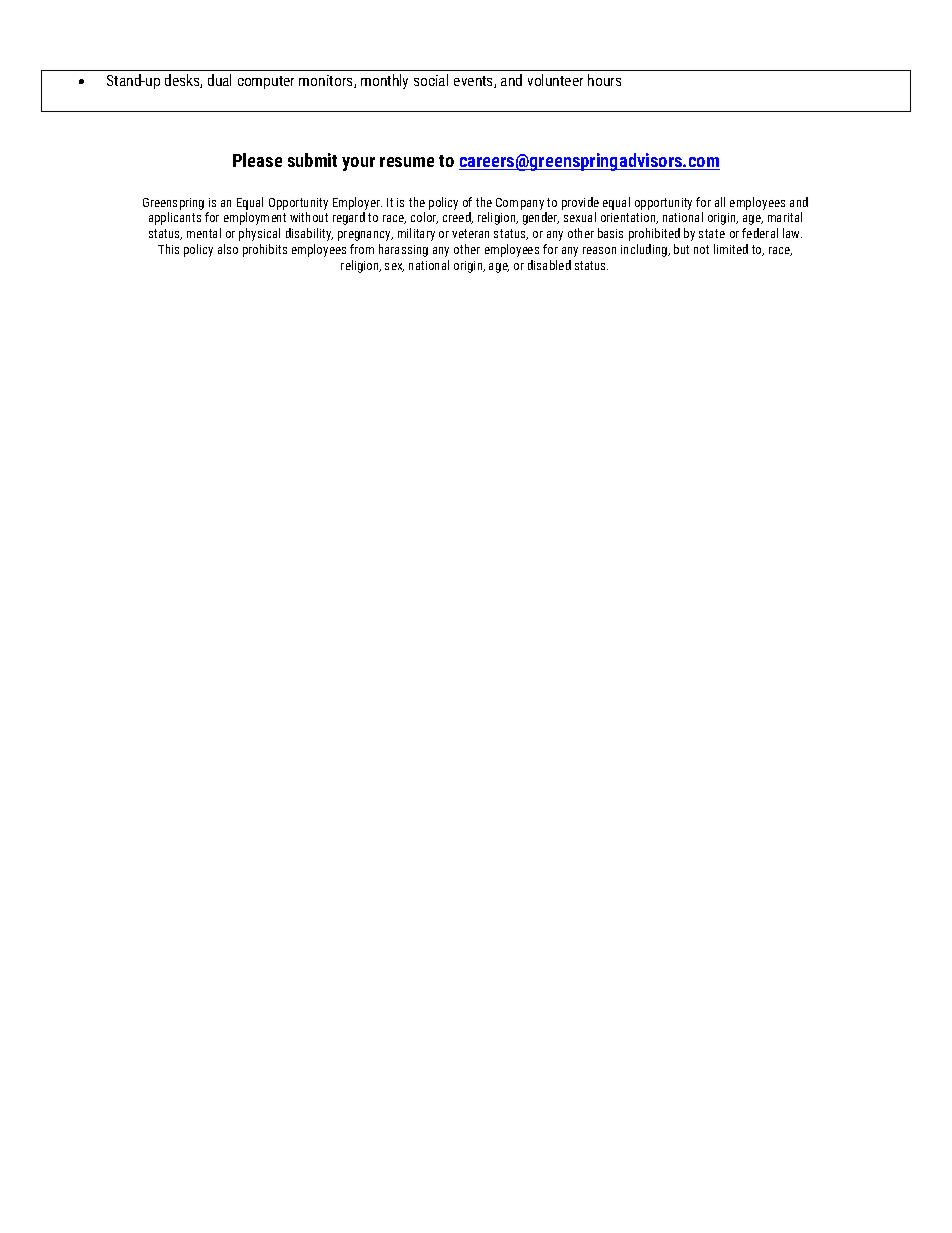 Image resolution: width=952 pixels, height=1233 pixels. What do you see at coordinates (604, 80) in the screenshot?
I see `hours` at bounding box center [604, 80].
